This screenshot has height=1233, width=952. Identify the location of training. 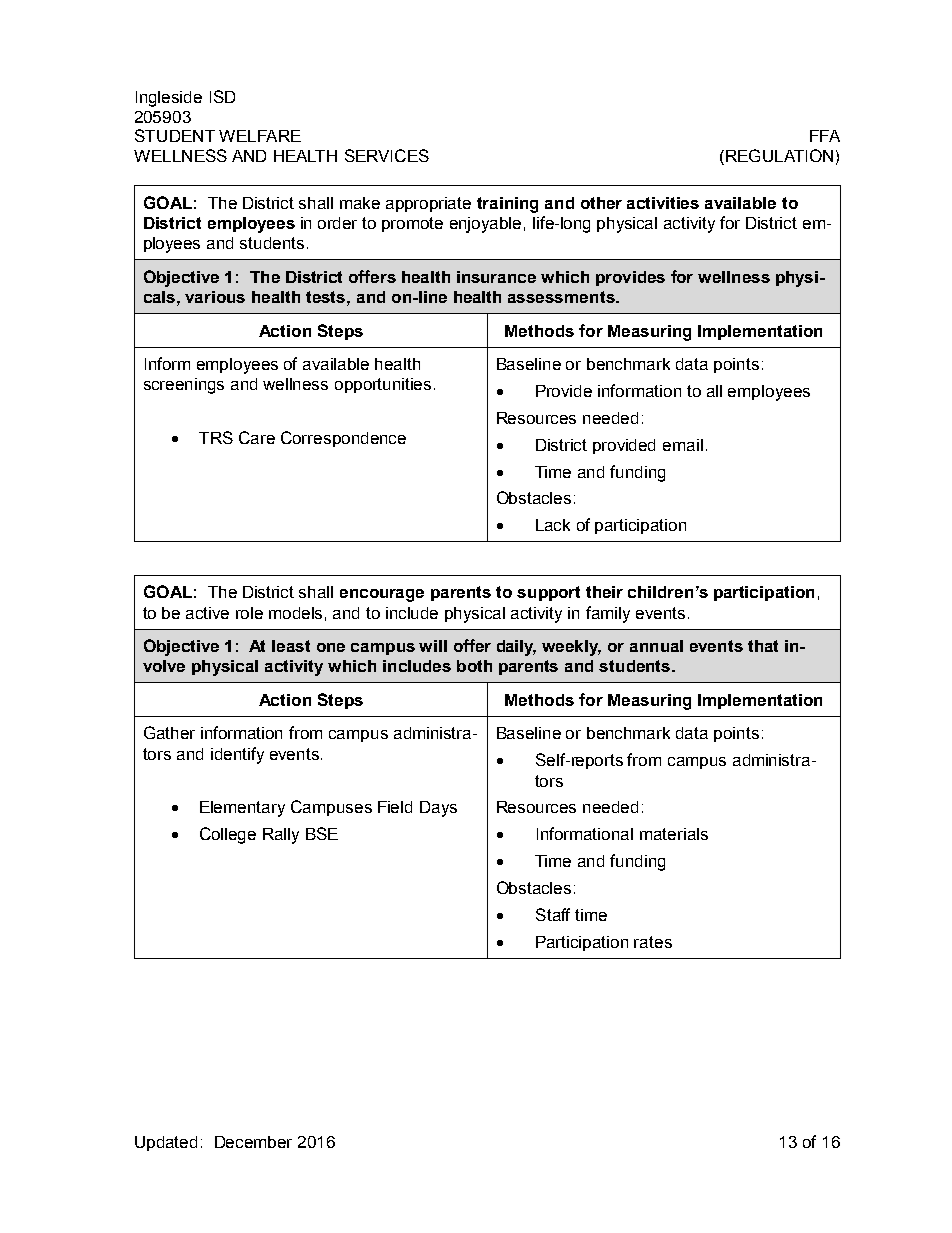
(507, 205).
